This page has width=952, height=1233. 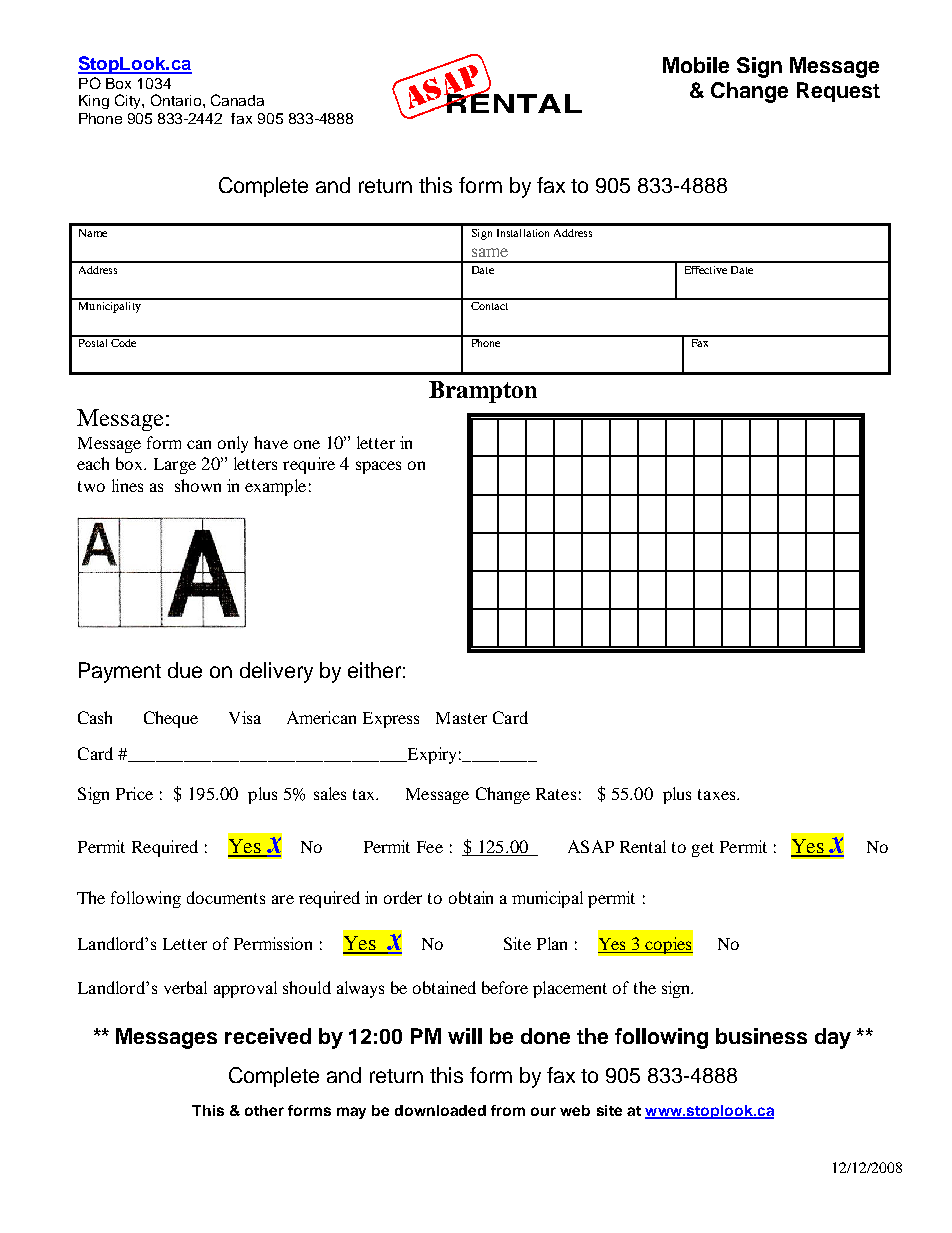 What do you see at coordinates (264, 1110) in the page?
I see `other` at bounding box center [264, 1110].
